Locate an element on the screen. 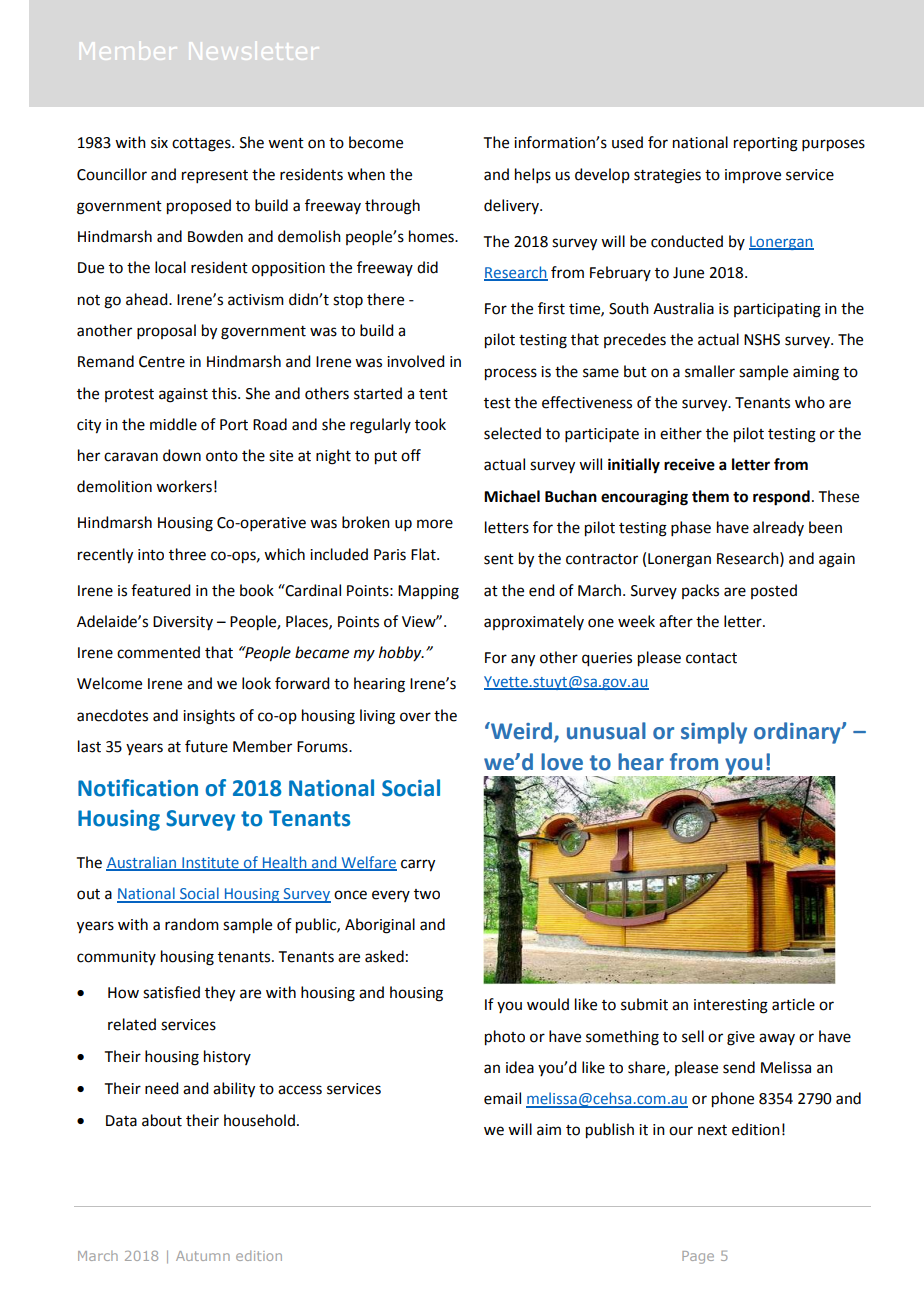 The width and height of the screenshot is (924, 1308). Autumn is located at coordinates (203, 1256).
